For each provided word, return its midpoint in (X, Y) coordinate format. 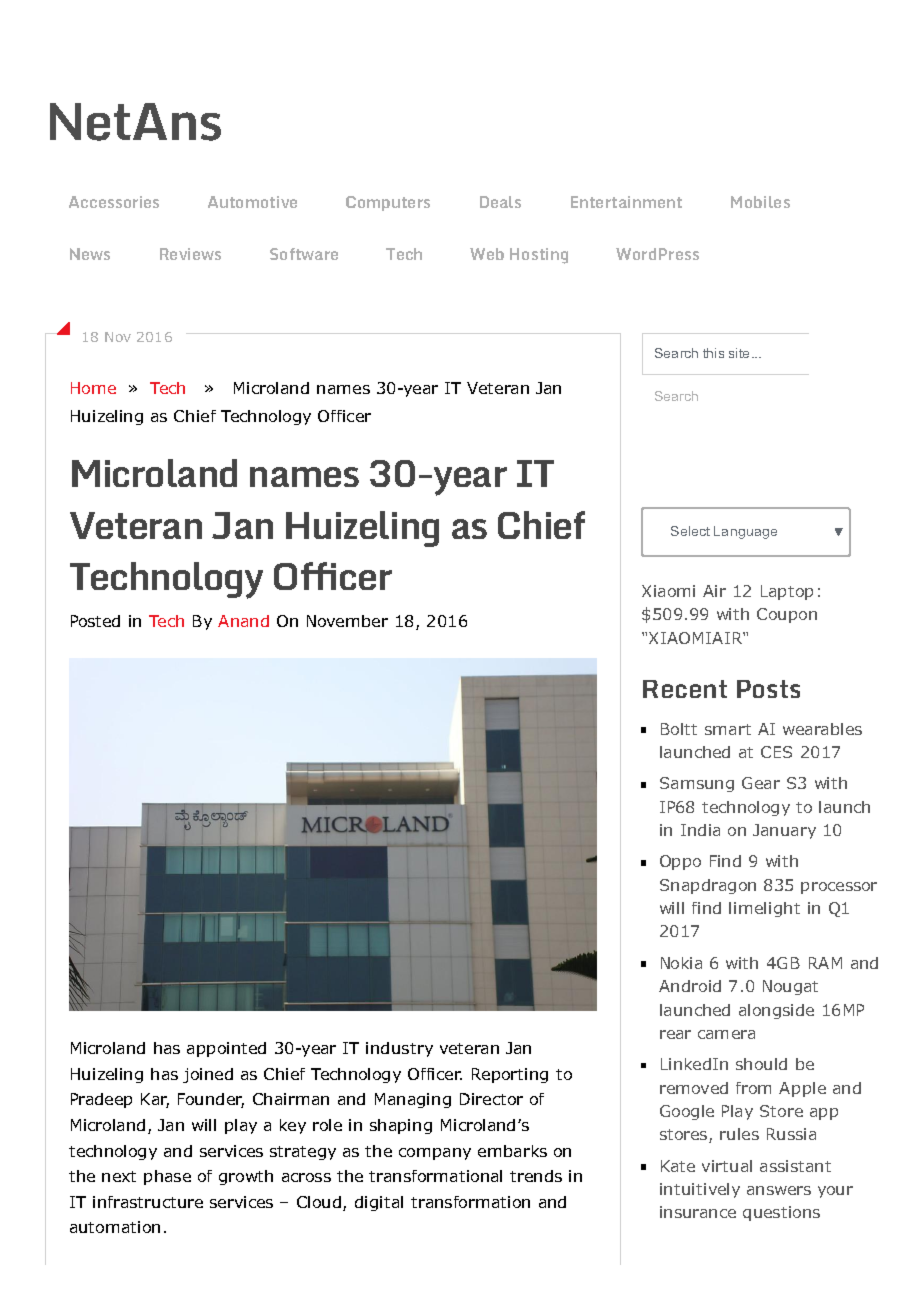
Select (690, 531)
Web (487, 254)
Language (745, 532)
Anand (243, 621)
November (347, 621)
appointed (226, 1049)
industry (399, 1049)
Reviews (190, 254)
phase (167, 1177)
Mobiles (760, 202)
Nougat (790, 987)
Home (93, 388)
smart (728, 729)
